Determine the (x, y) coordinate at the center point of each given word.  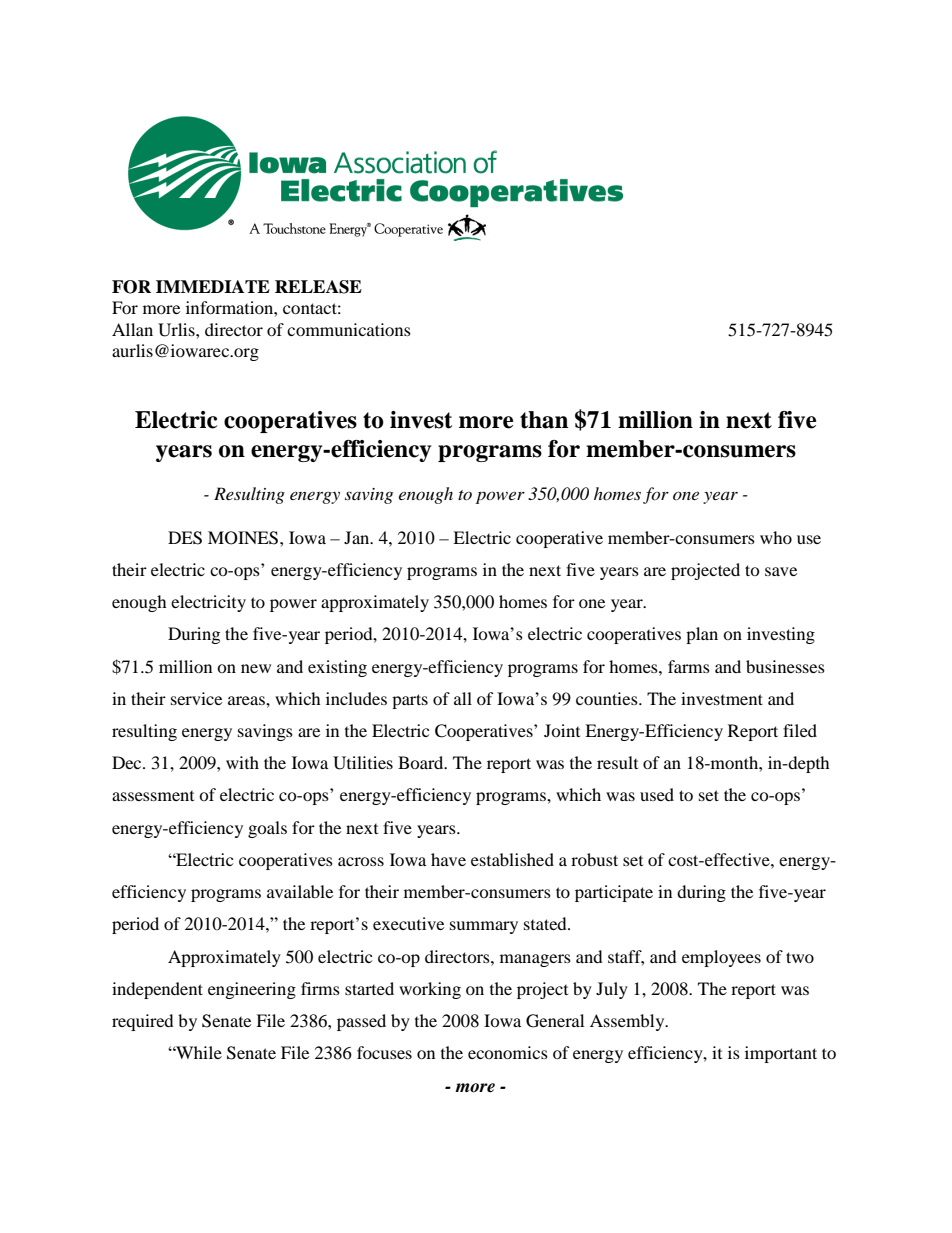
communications (349, 329)
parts (410, 701)
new (256, 668)
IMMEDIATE (213, 286)
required (143, 1022)
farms (689, 666)
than (544, 420)
